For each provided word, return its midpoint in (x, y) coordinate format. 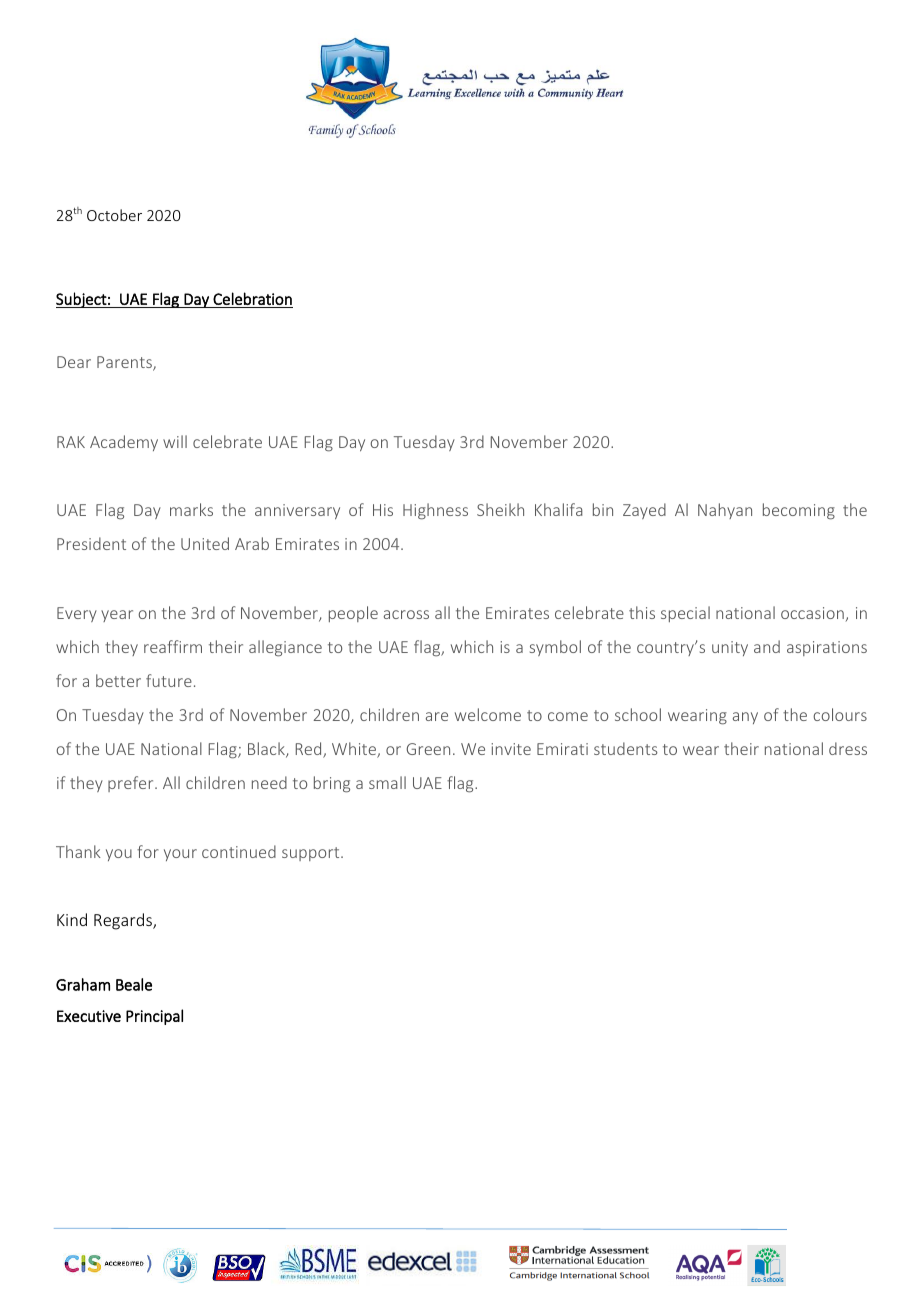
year (117, 616)
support (312, 854)
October (114, 215)
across (406, 614)
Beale (134, 984)
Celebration (252, 298)
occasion (812, 613)
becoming (799, 511)
